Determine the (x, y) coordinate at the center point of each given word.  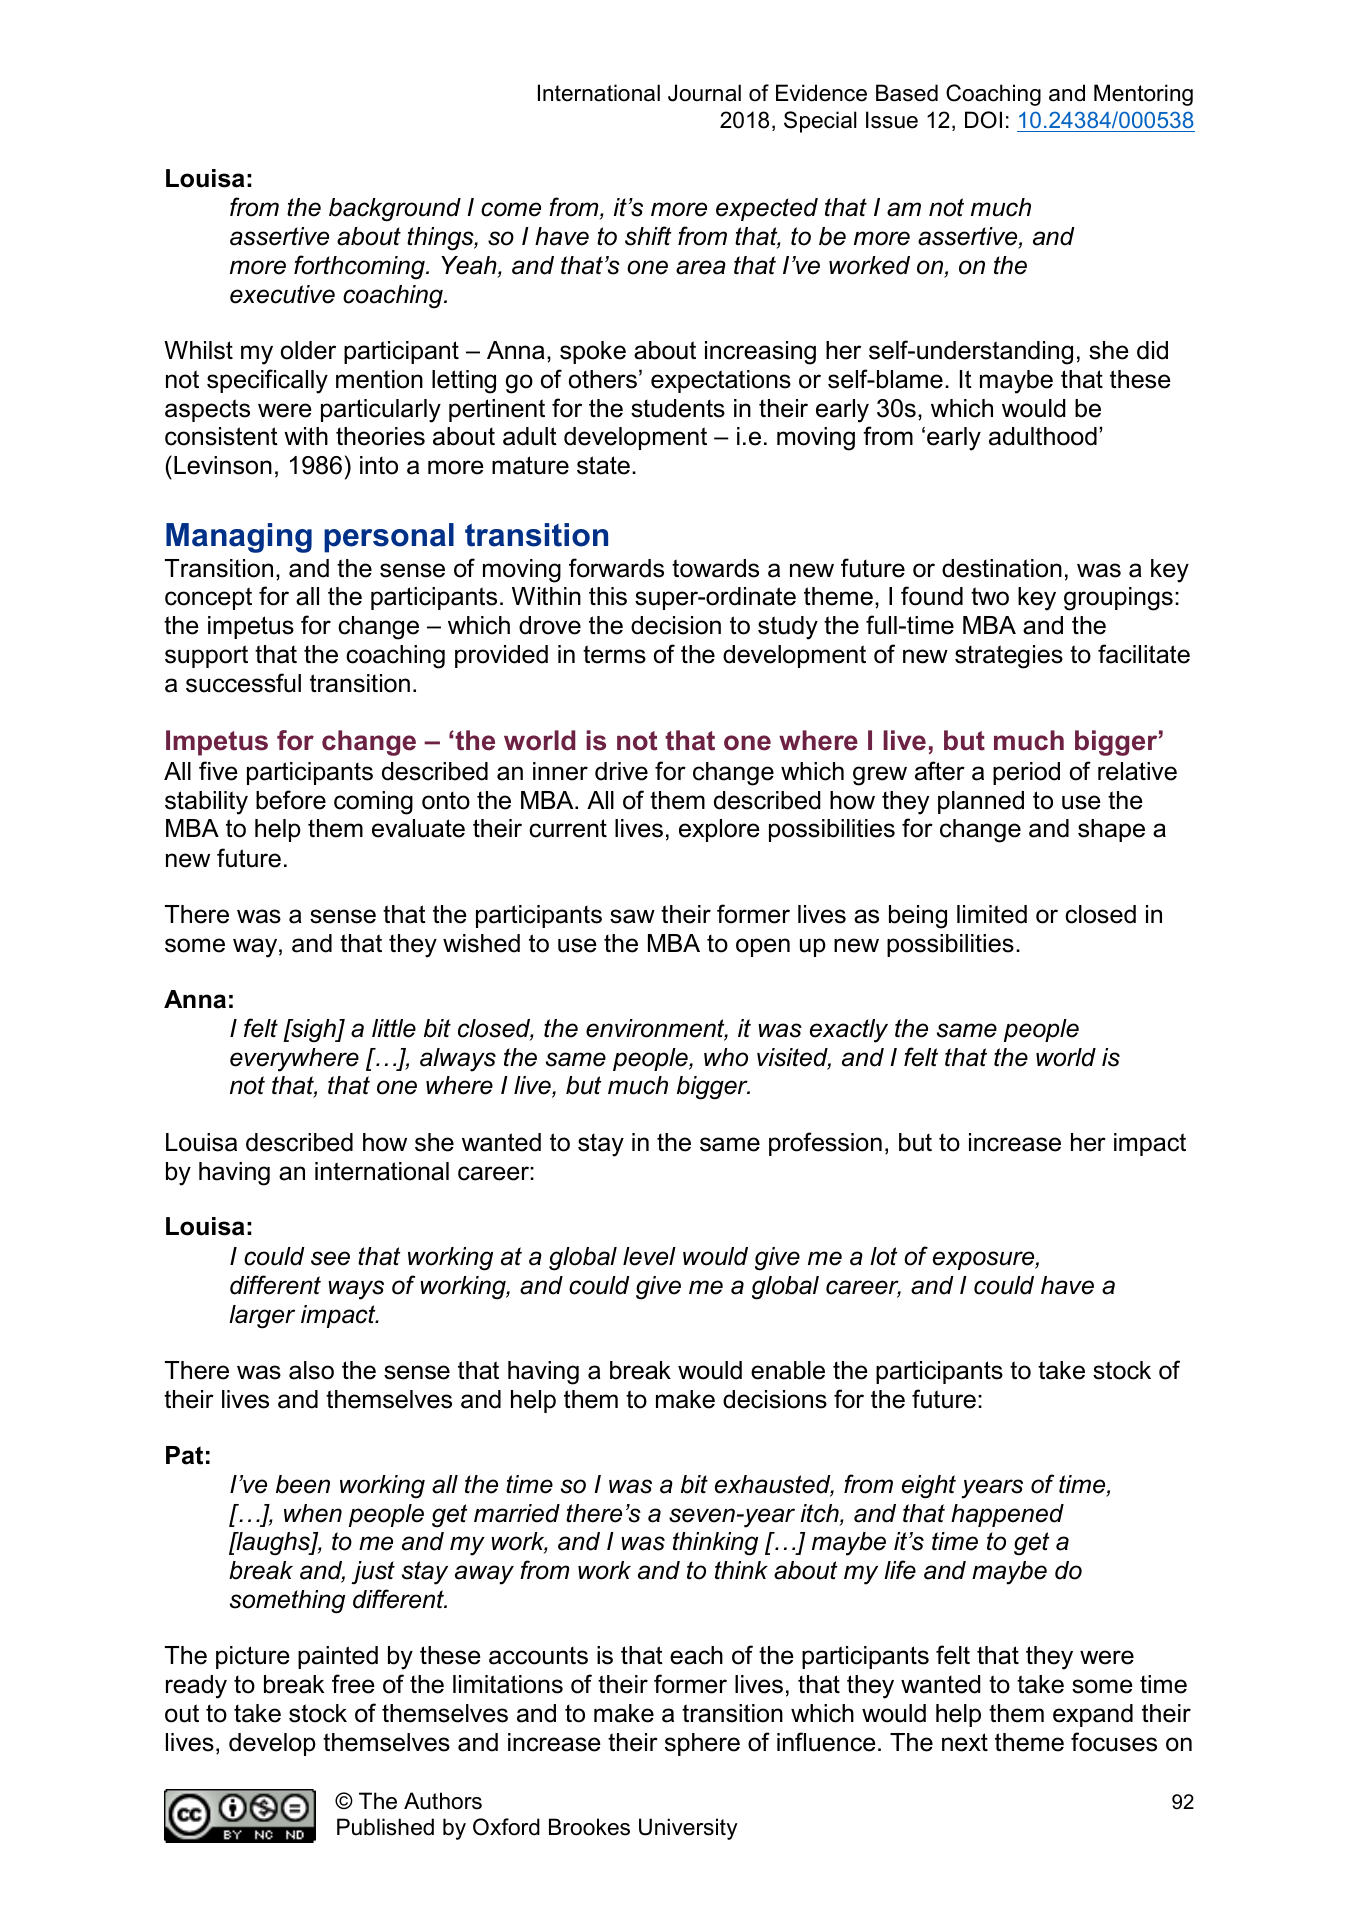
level (649, 1256)
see (330, 1258)
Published (385, 1827)
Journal (704, 93)
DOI (983, 120)
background (395, 210)
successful (243, 683)
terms (614, 654)
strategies (1009, 657)
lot (884, 1256)
